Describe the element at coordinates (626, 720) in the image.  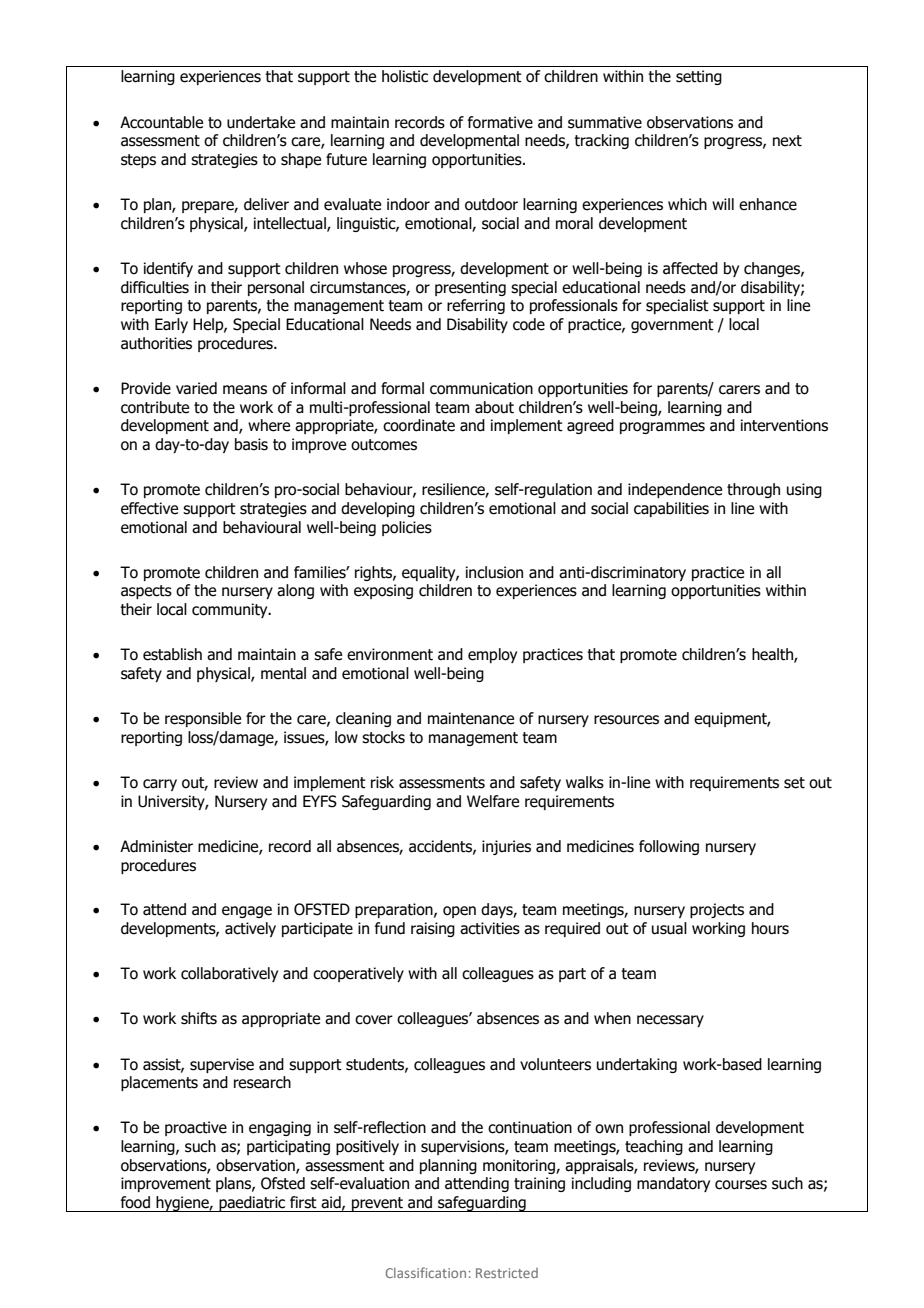
I see `resources` at that location.
